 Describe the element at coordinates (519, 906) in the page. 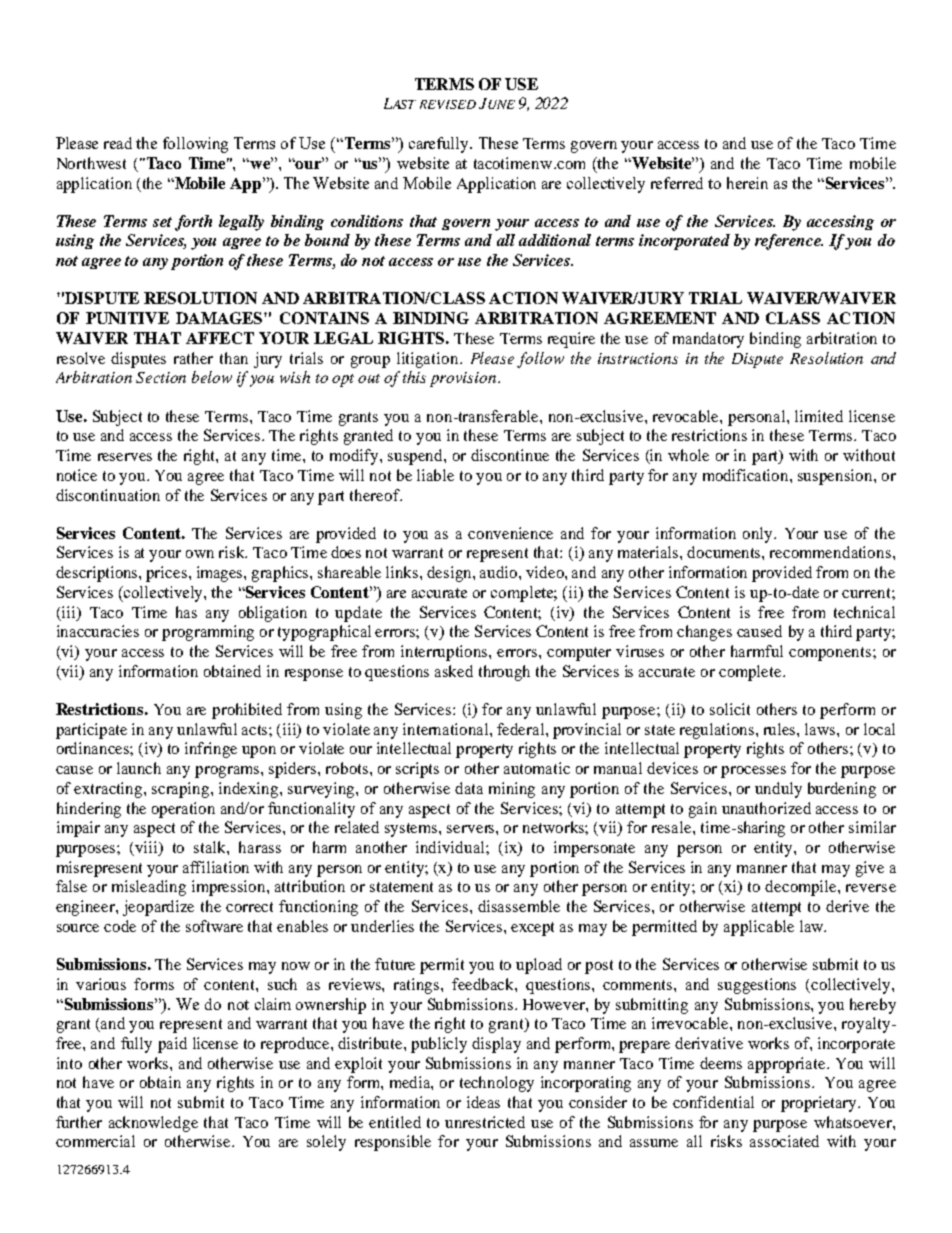

I see `disassemble` at that location.
